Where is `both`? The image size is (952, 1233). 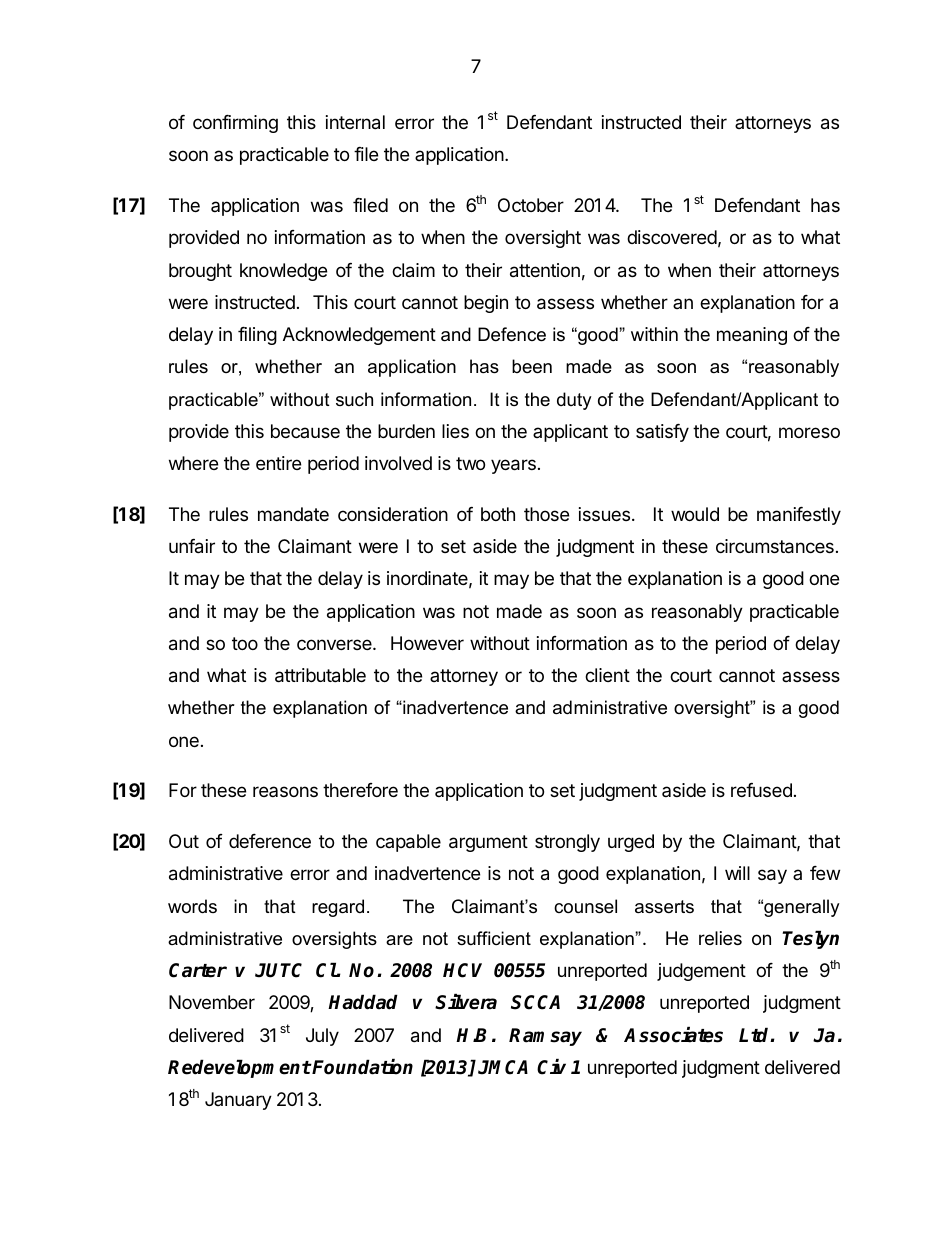
both is located at coordinates (498, 514).
